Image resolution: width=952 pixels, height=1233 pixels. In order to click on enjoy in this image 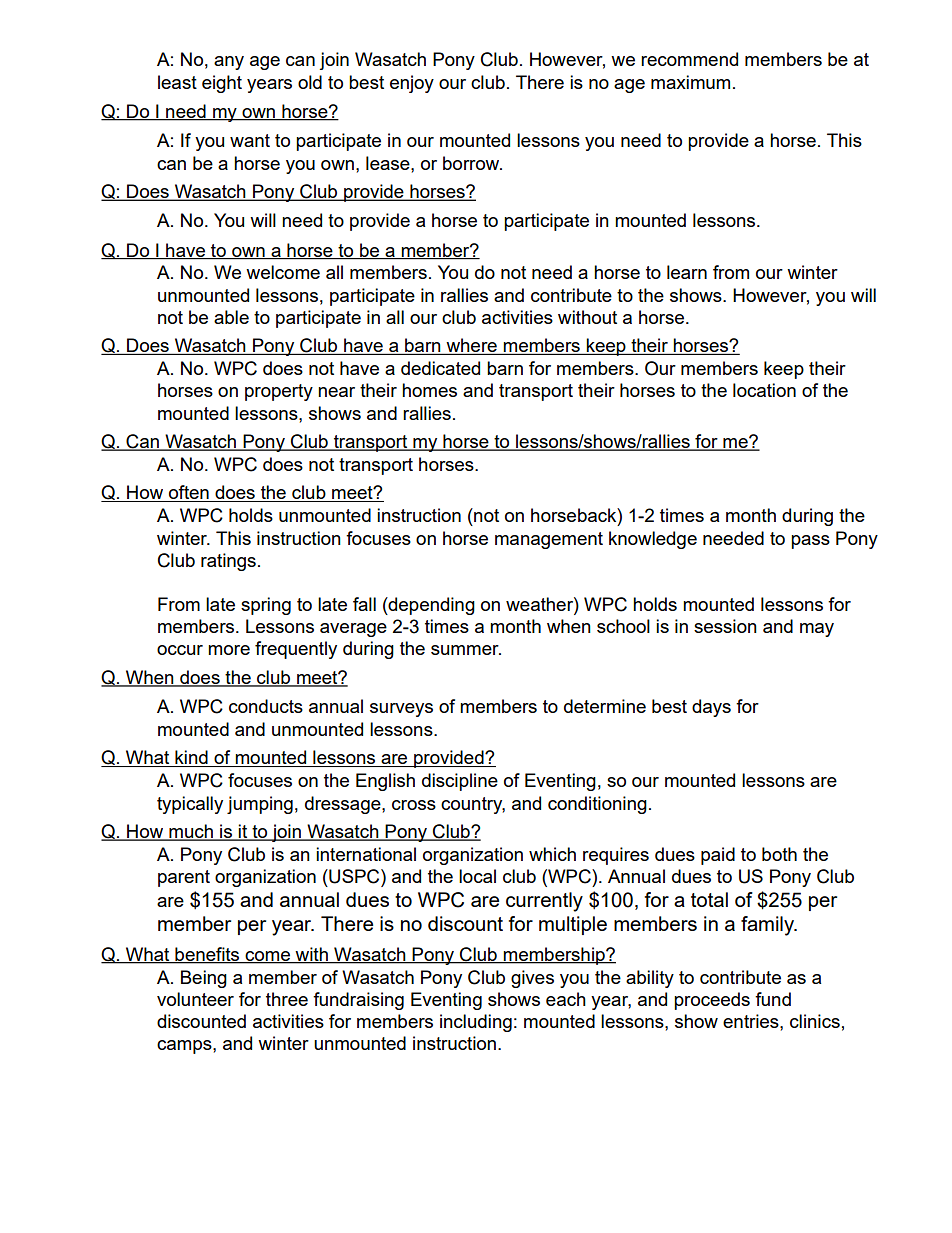, I will do `click(412, 84)`.
